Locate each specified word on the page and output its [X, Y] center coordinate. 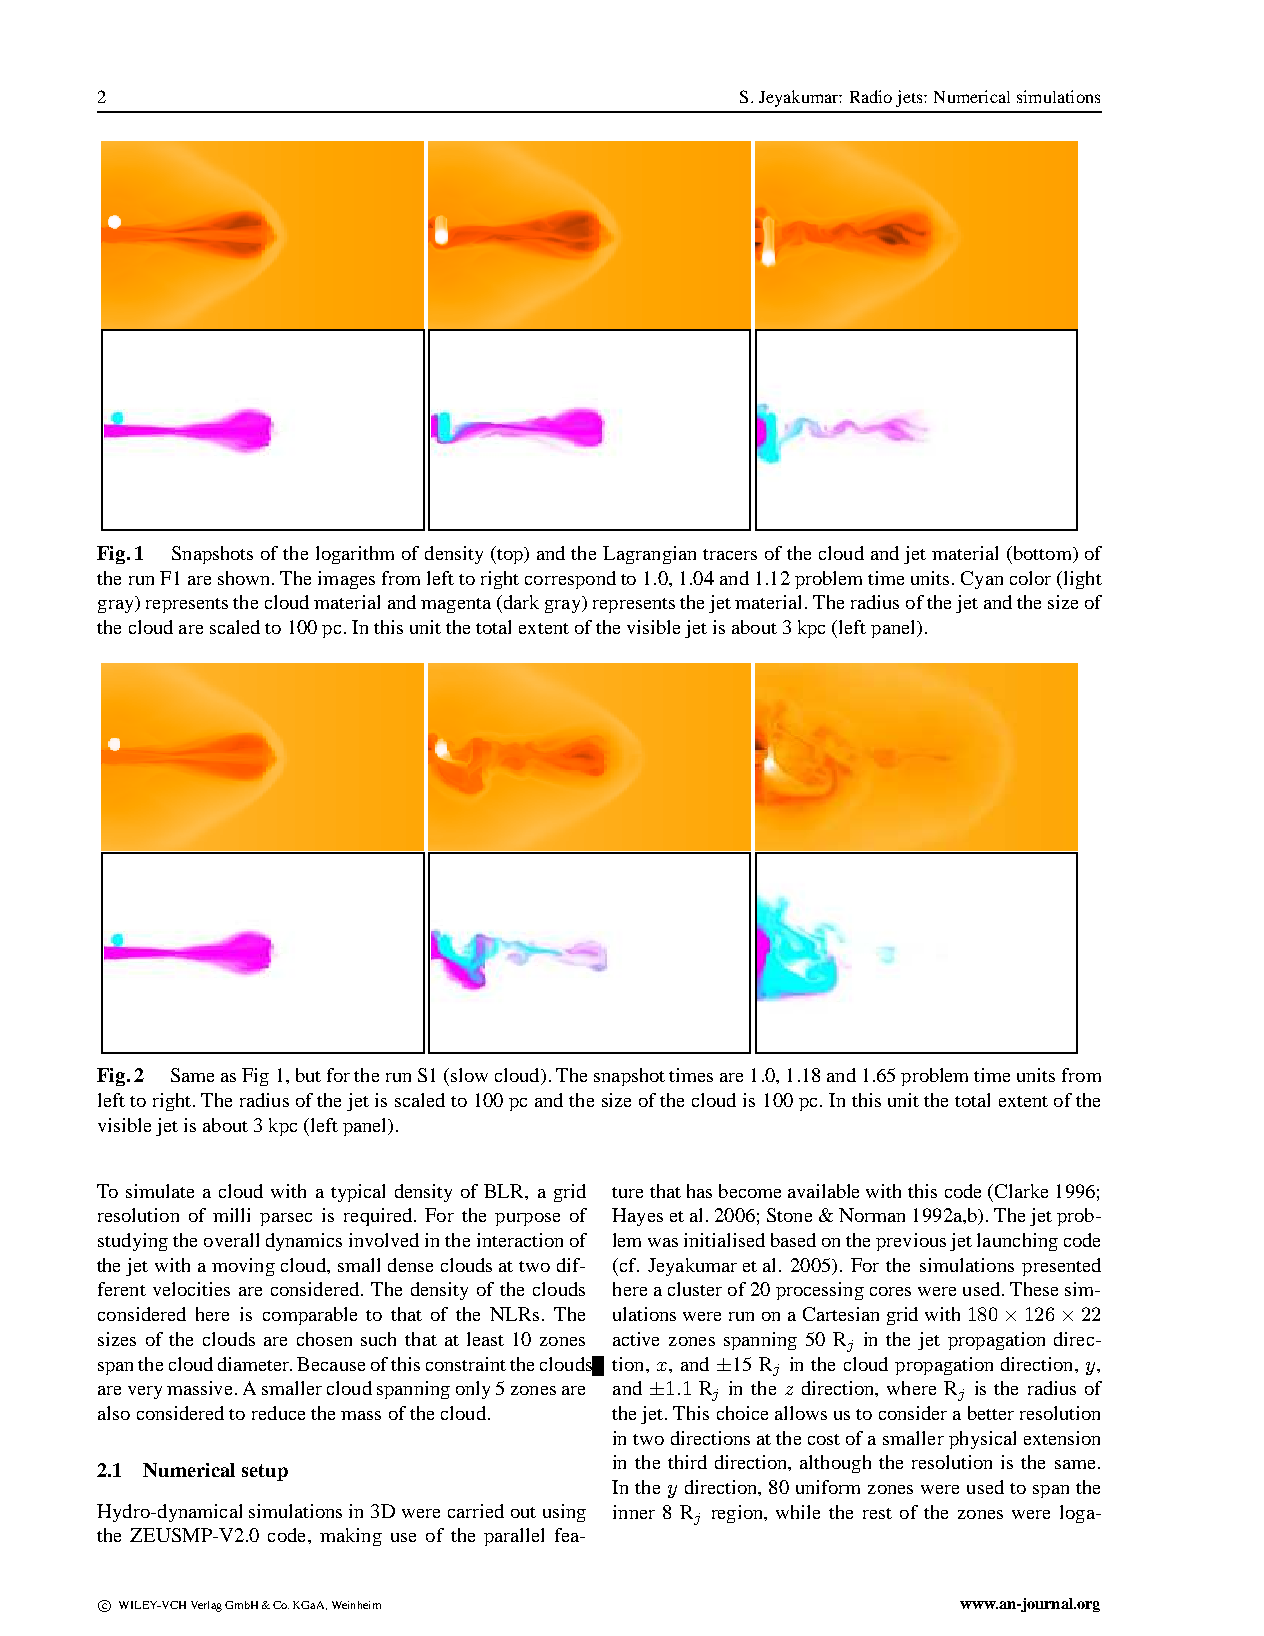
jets [910, 98]
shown [245, 578]
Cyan [982, 580]
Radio [871, 96]
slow [469, 1075]
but [308, 1075]
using [564, 1513]
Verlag [206, 1606]
